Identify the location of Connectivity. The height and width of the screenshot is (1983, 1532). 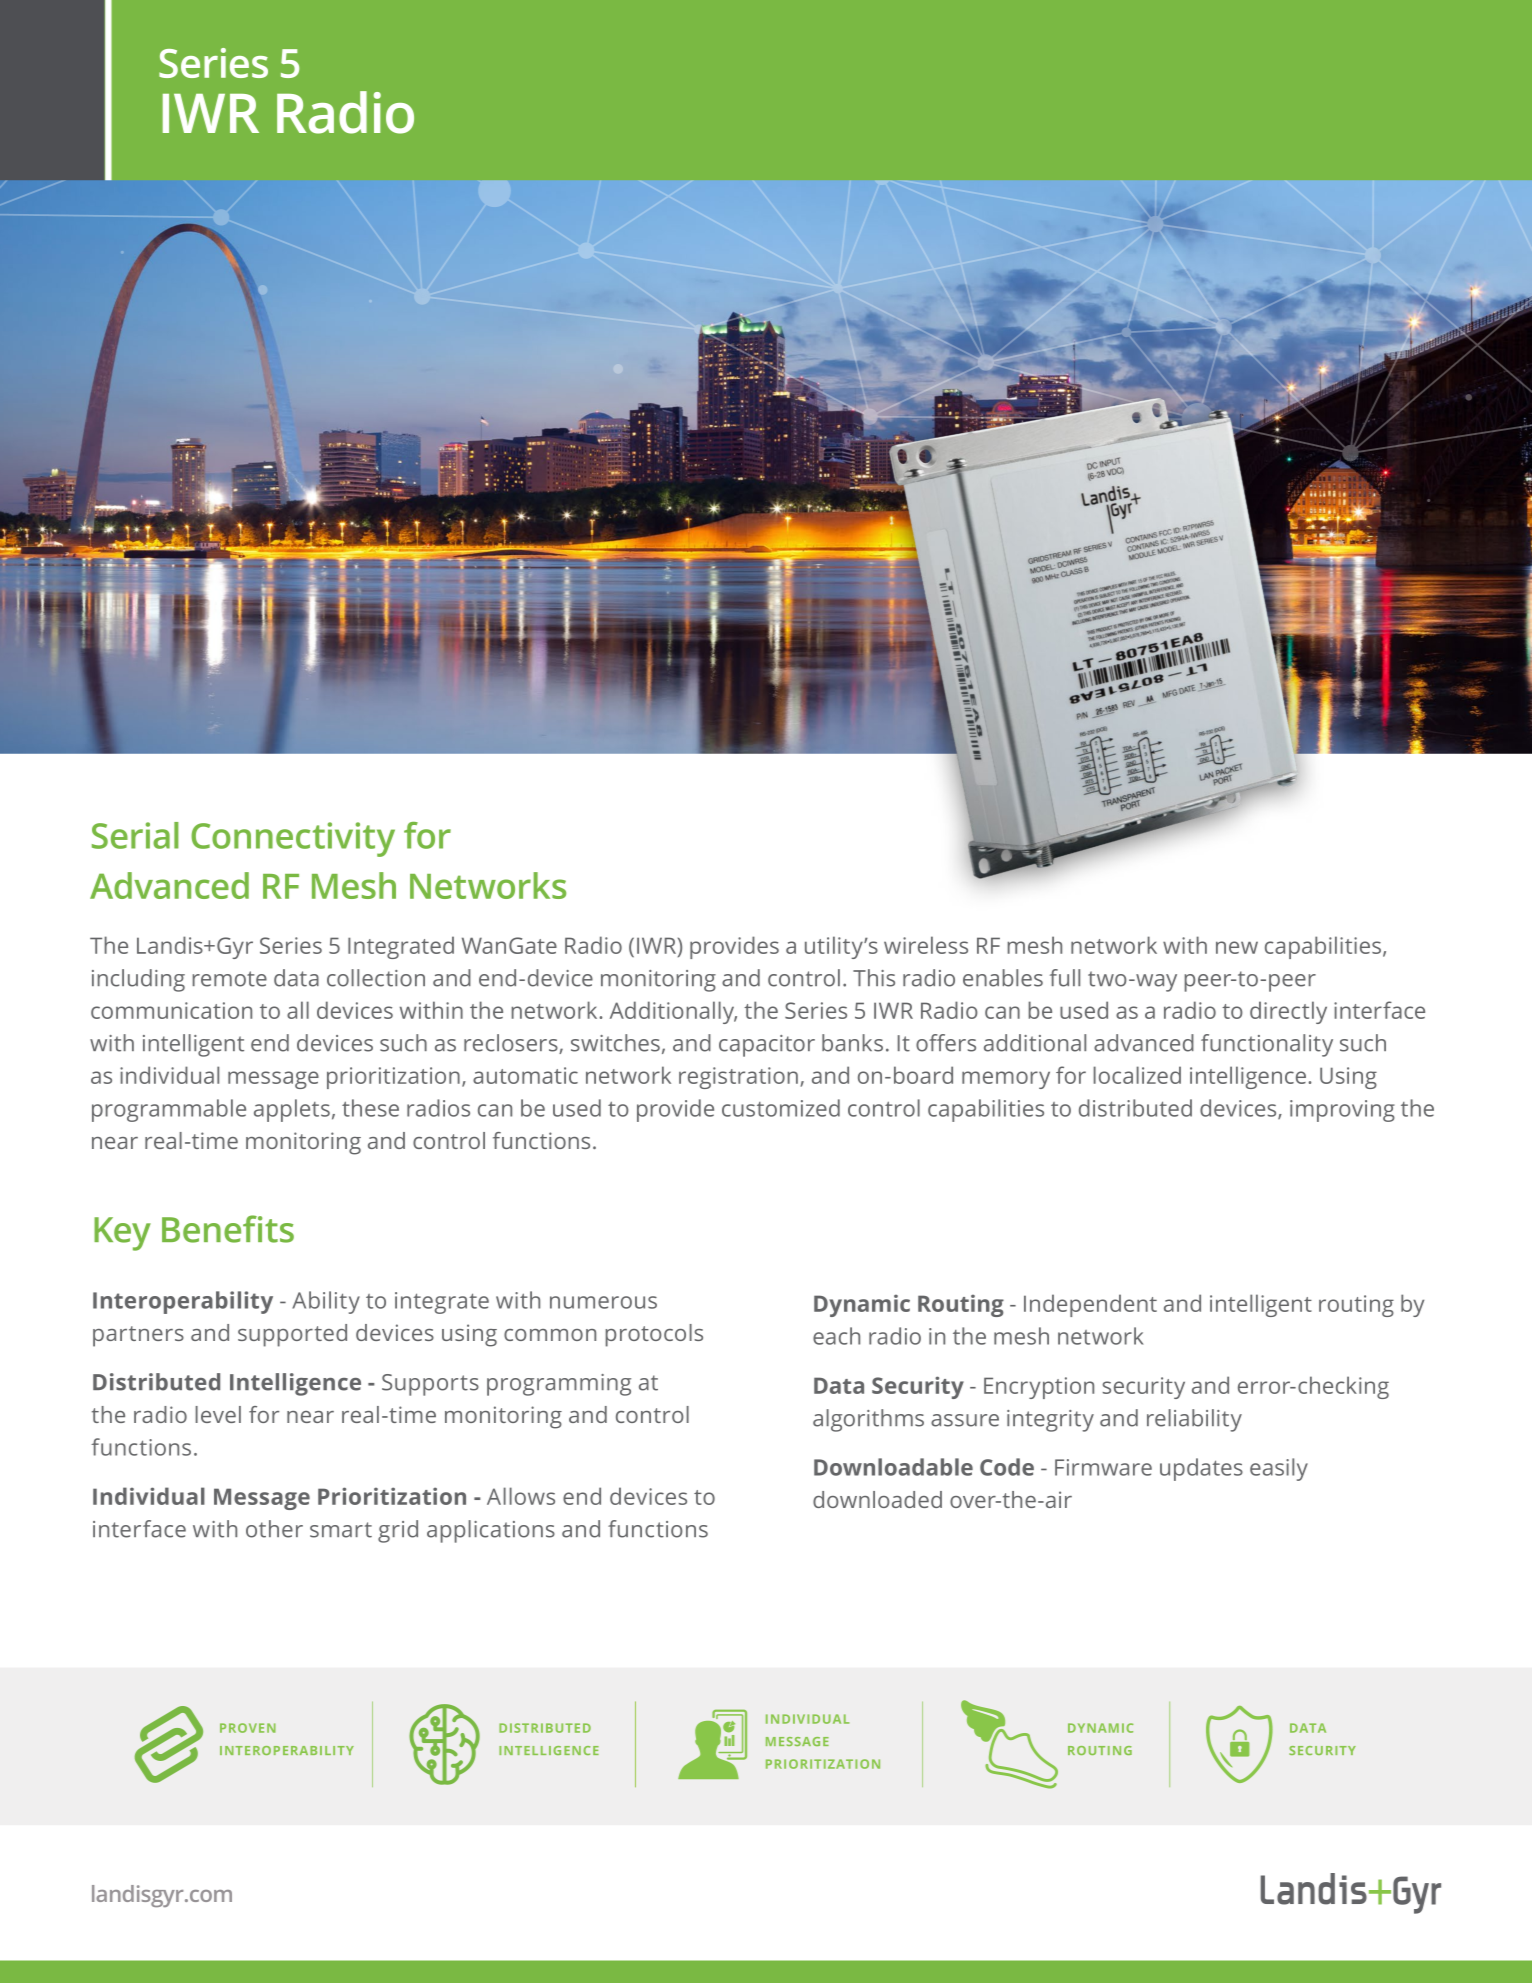
(293, 839).
